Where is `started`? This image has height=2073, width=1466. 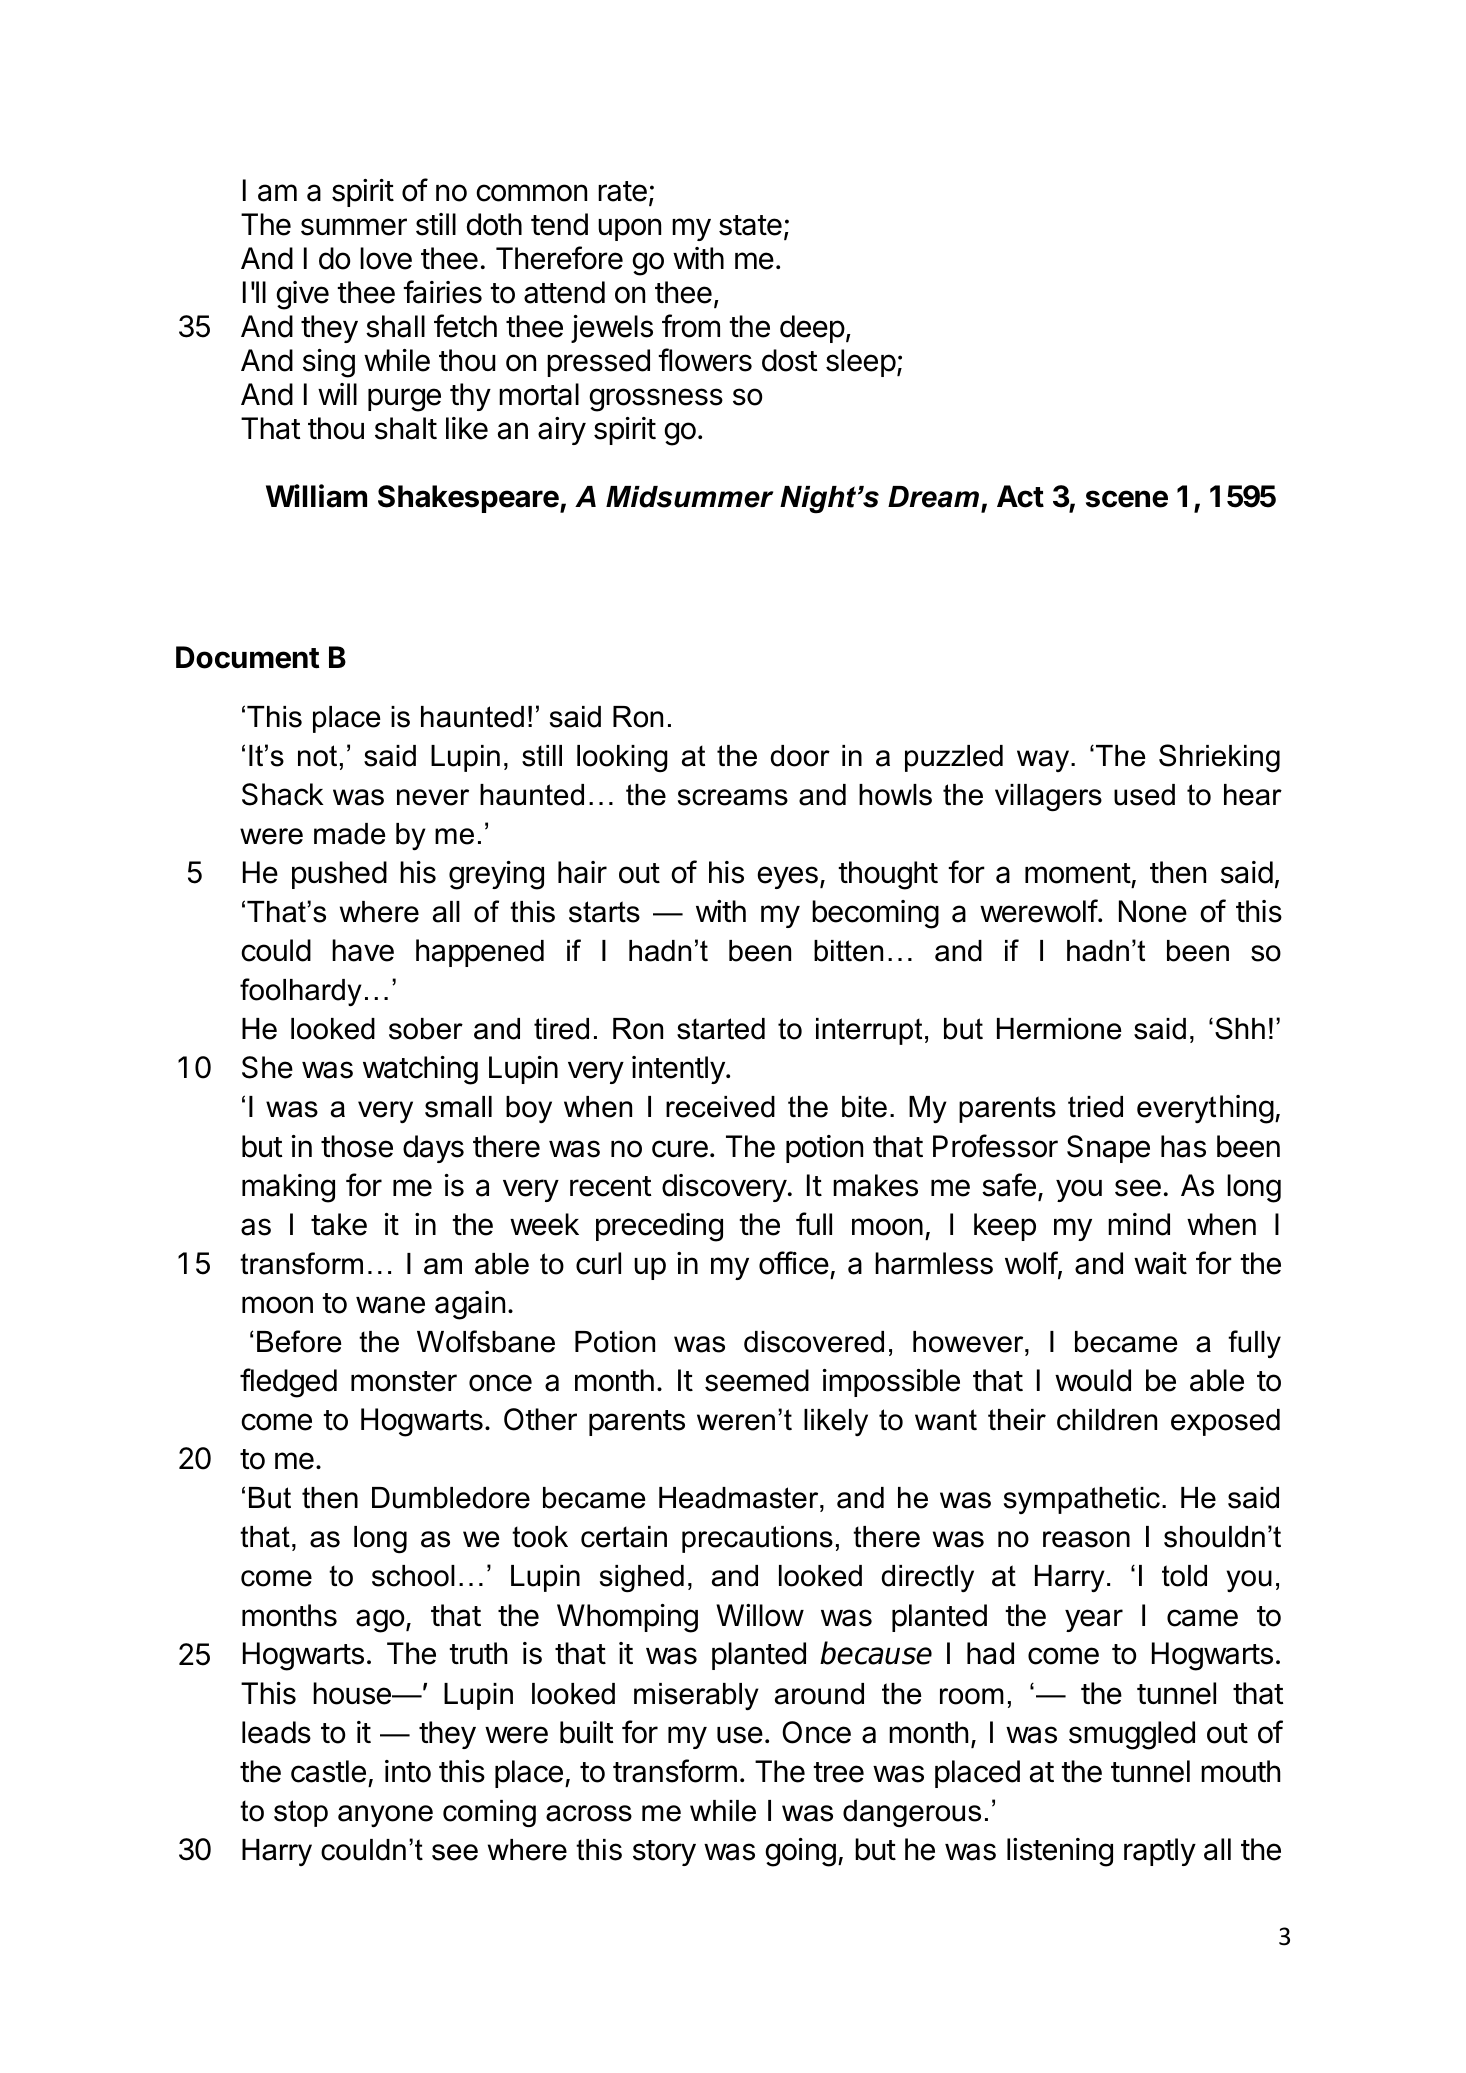 started is located at coordinates (721, 1029).
